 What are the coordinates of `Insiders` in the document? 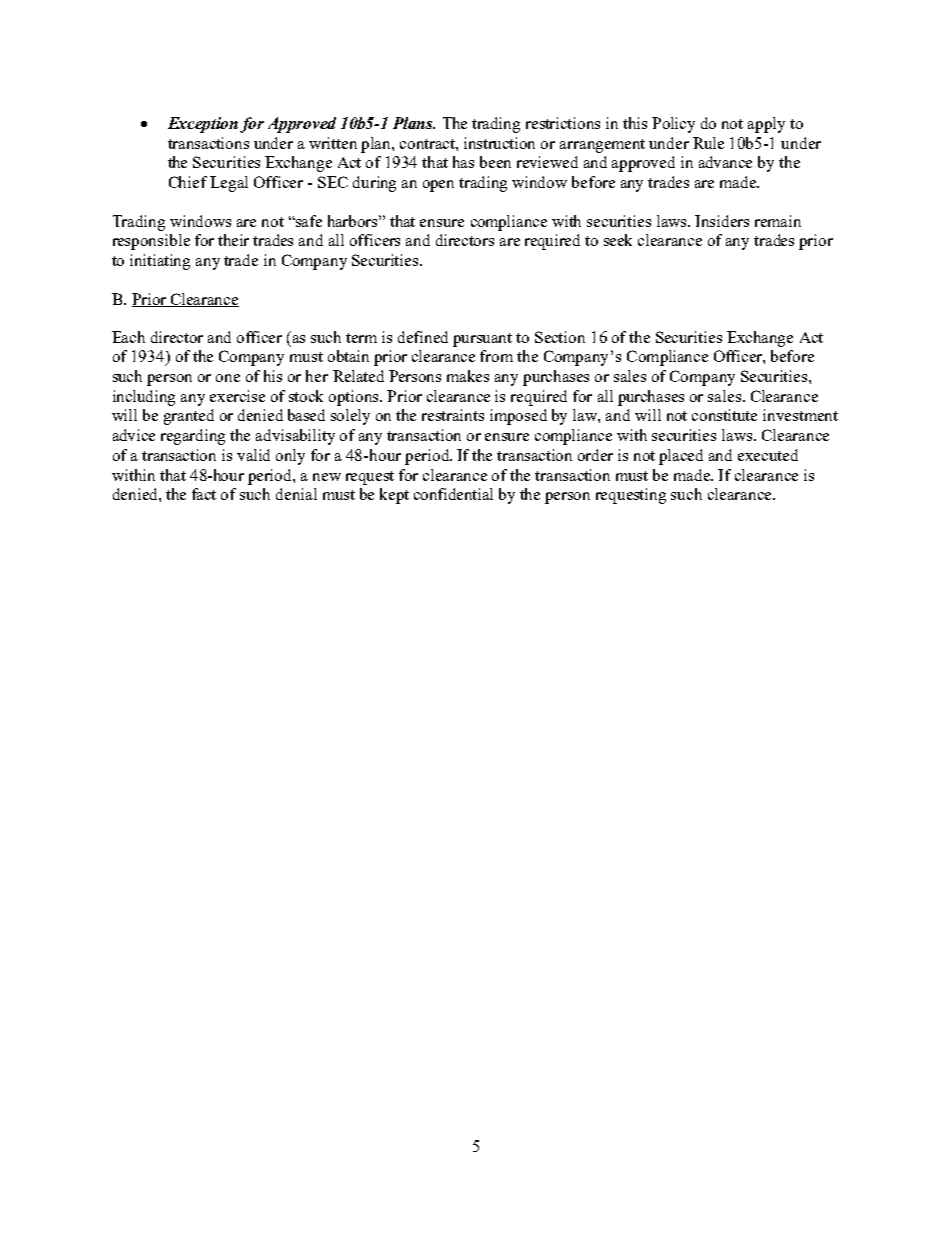 It's located at (722, 221).
